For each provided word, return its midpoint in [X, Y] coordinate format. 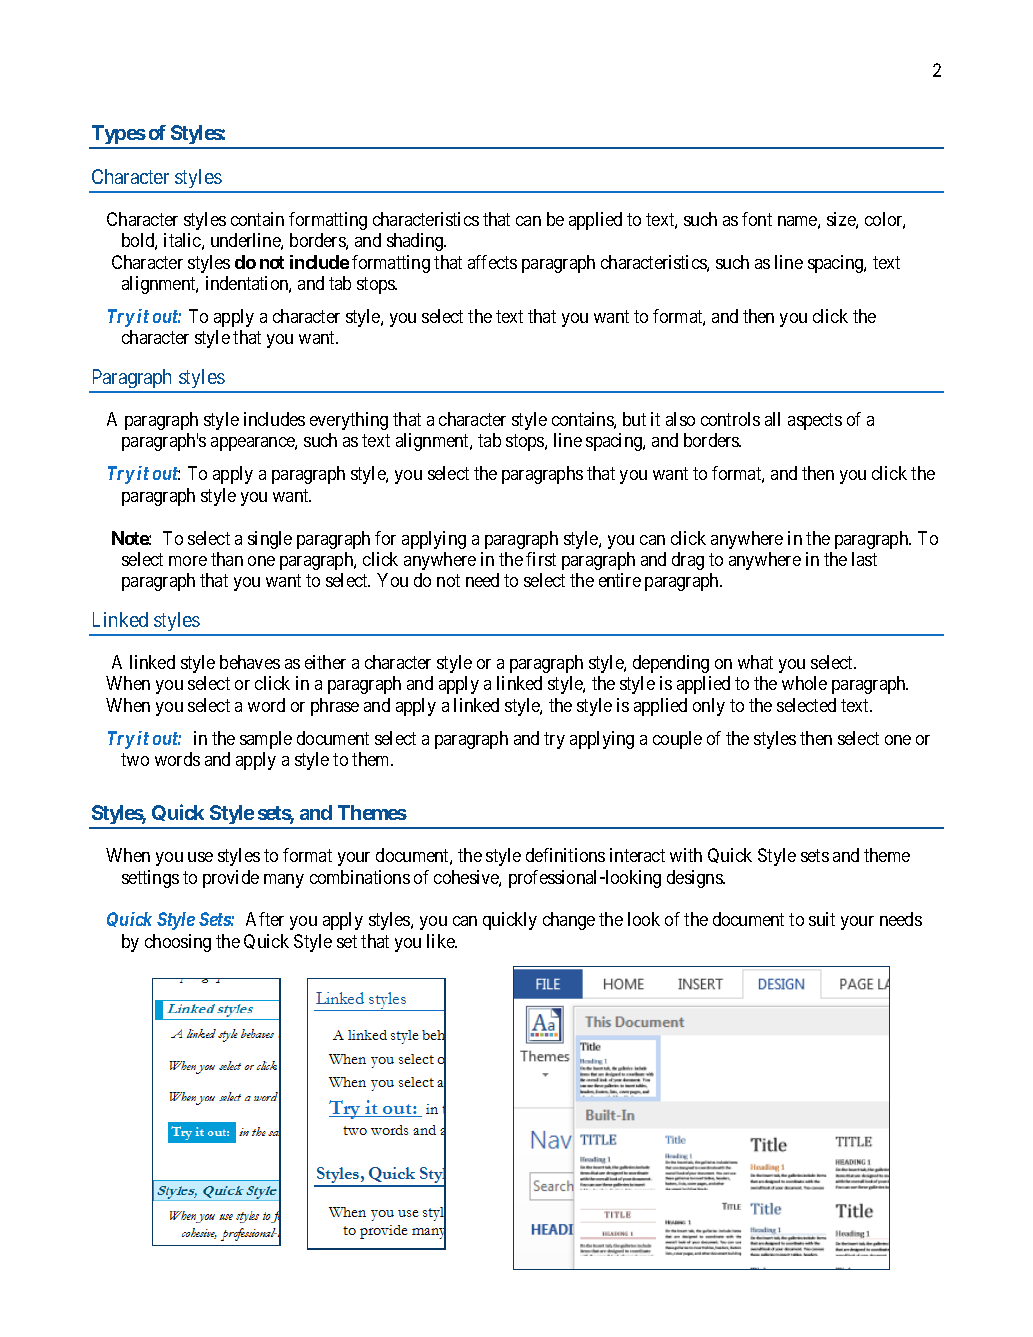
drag [688, 561]
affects [492, 262]
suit [822, 919]
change [569, 921]
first [541, 559]
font [757, 219]
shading [416, 242]
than [227, 559]
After [265, 919]
